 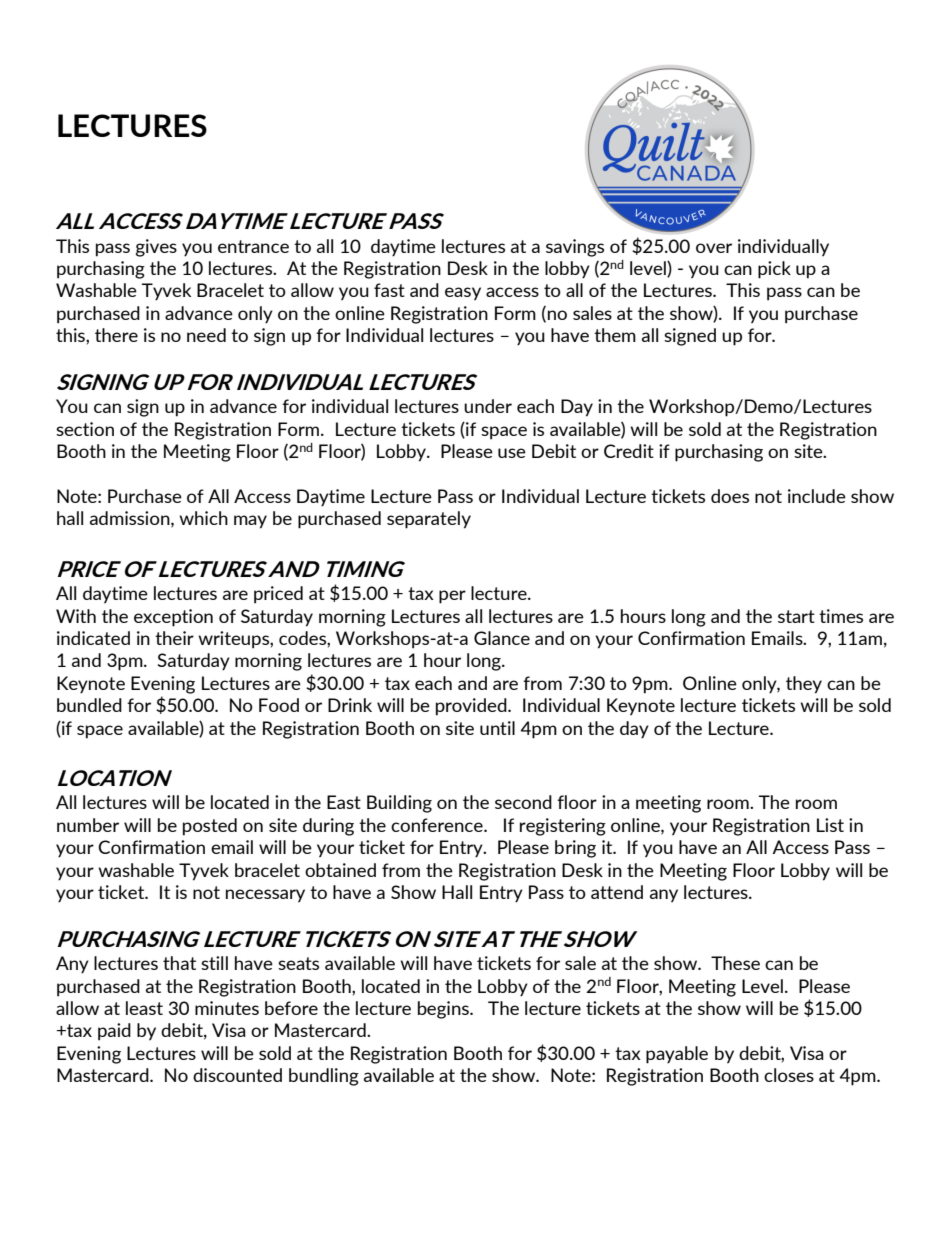 What do you see at coordinates (444, 1010) in the screenshot?
I see `begins` at bounding box center [444, 1010].
